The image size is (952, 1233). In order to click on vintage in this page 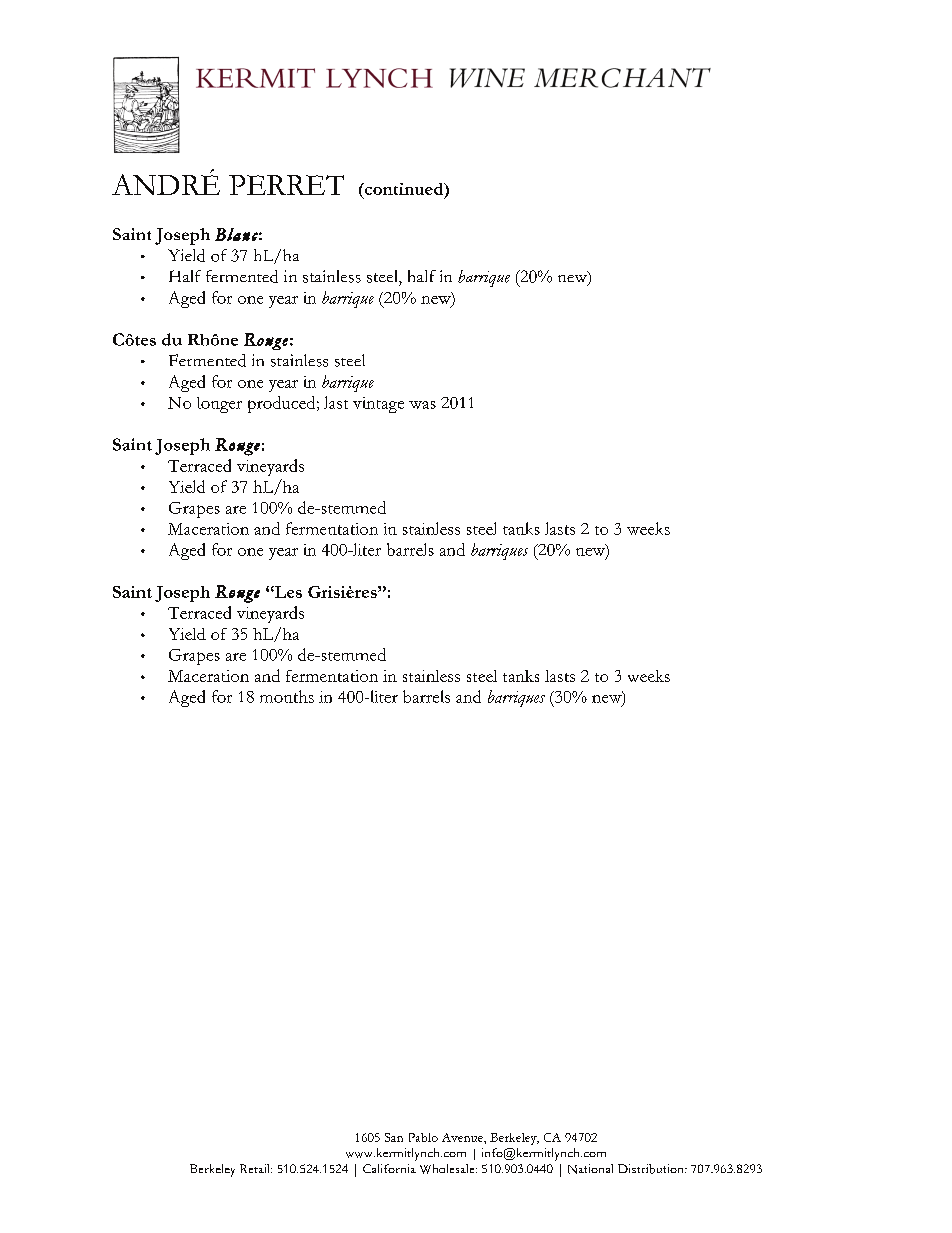, I will do `click(378, 405)`.
